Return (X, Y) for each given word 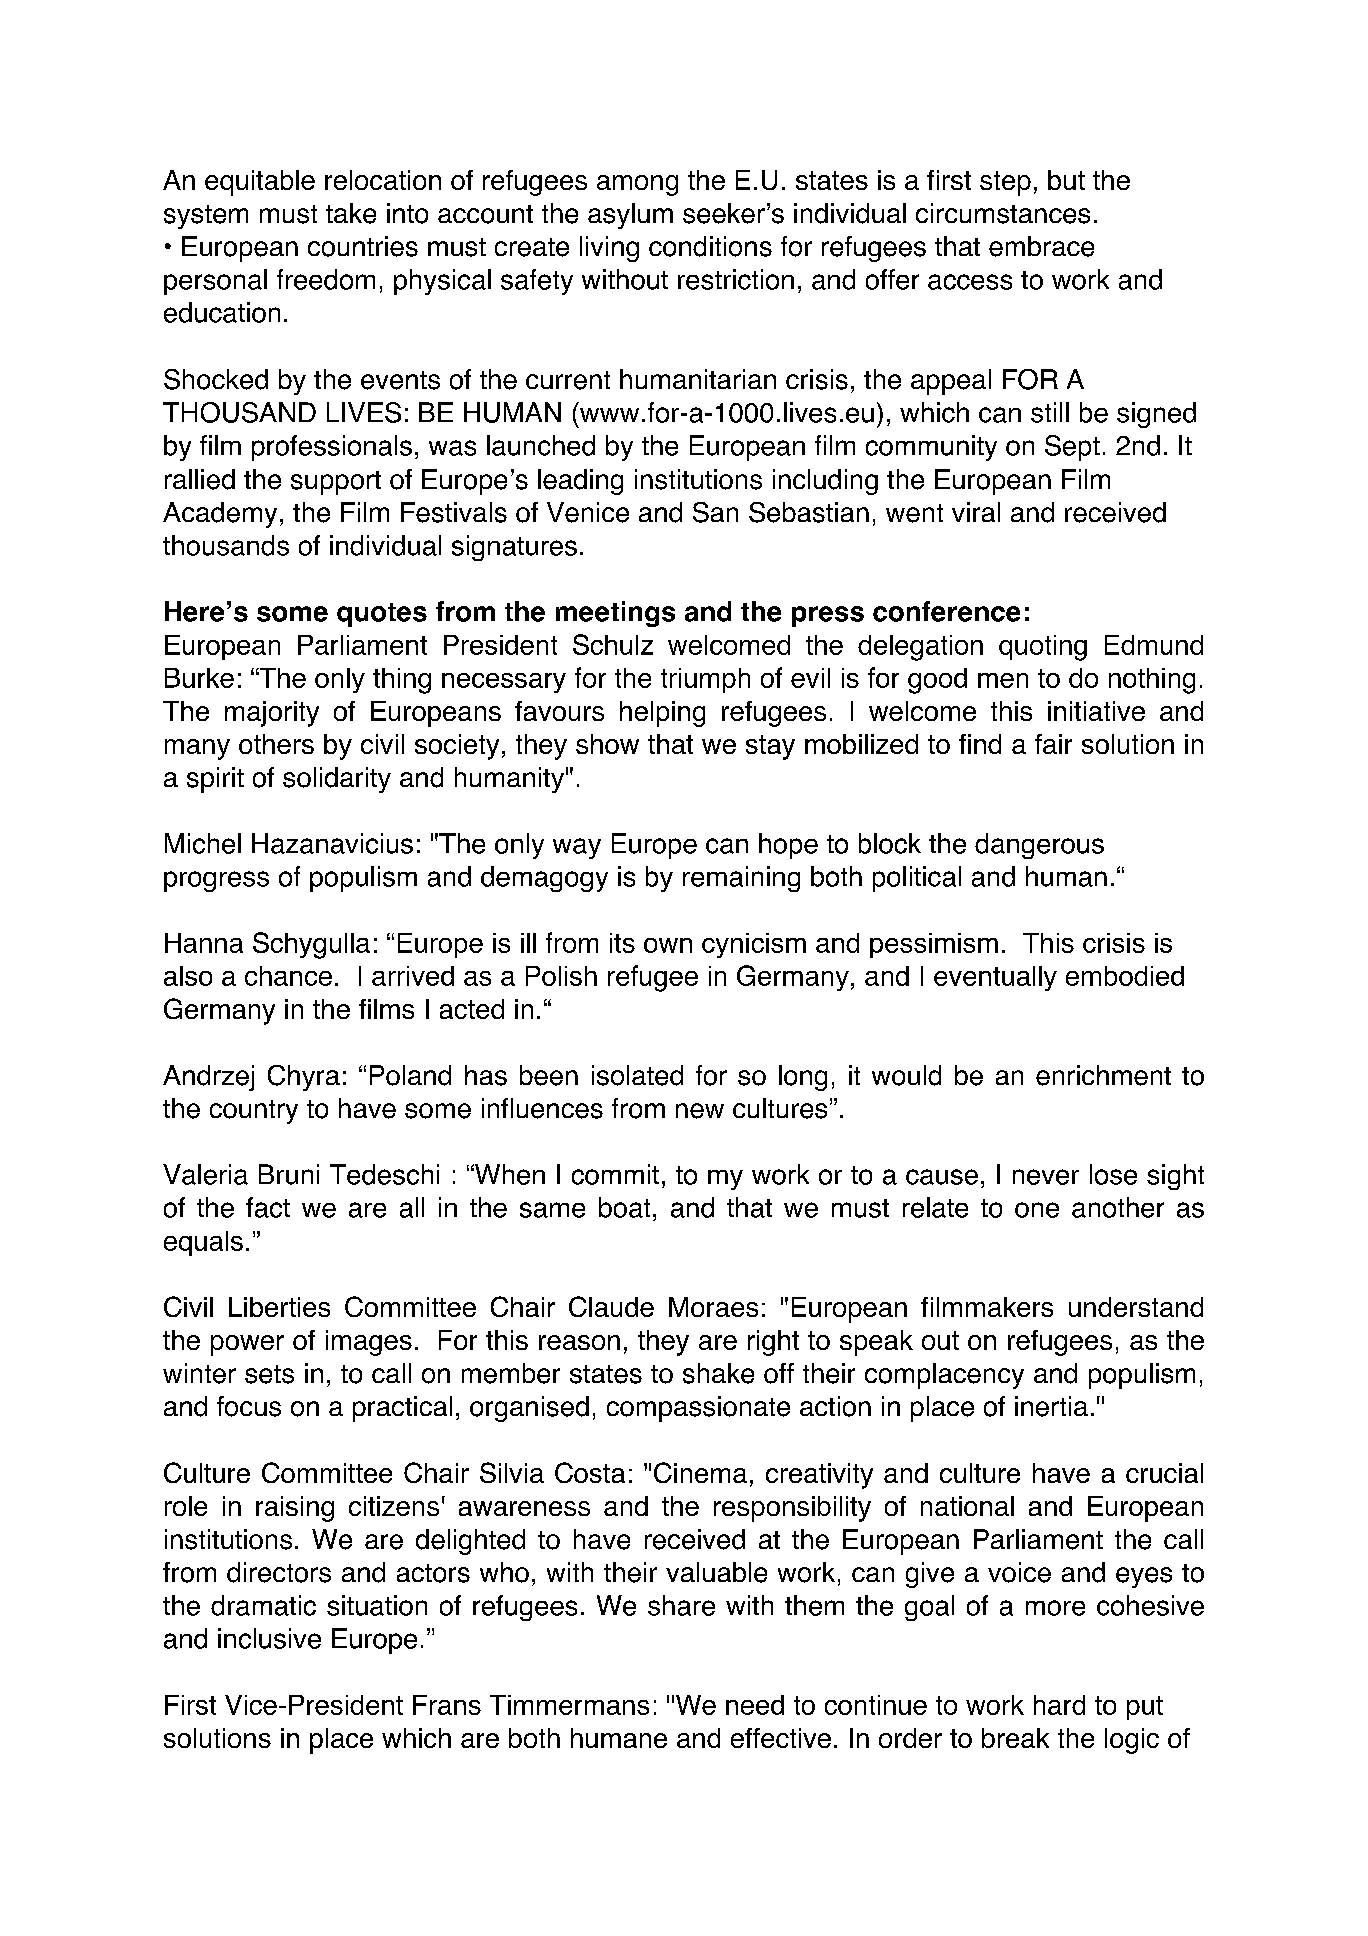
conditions (710, 246)
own (668, 945)
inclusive (269, 1638)
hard (1059, 1705)
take (351, 213)
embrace (1041, 246)
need (755, 1705)
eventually (995, 978)
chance (288, 976)
